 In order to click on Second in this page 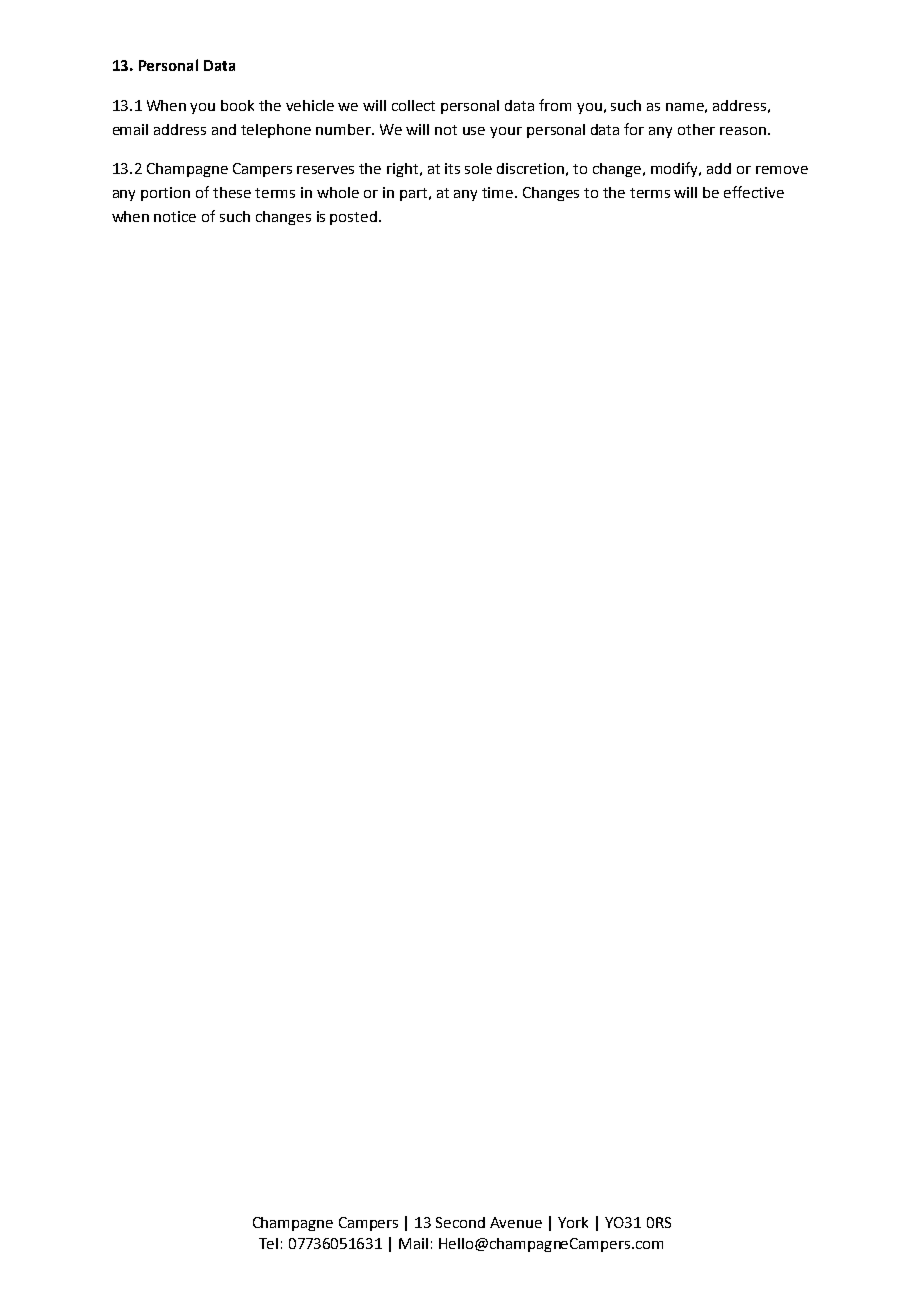, I will do `click(460, 1222)`.
